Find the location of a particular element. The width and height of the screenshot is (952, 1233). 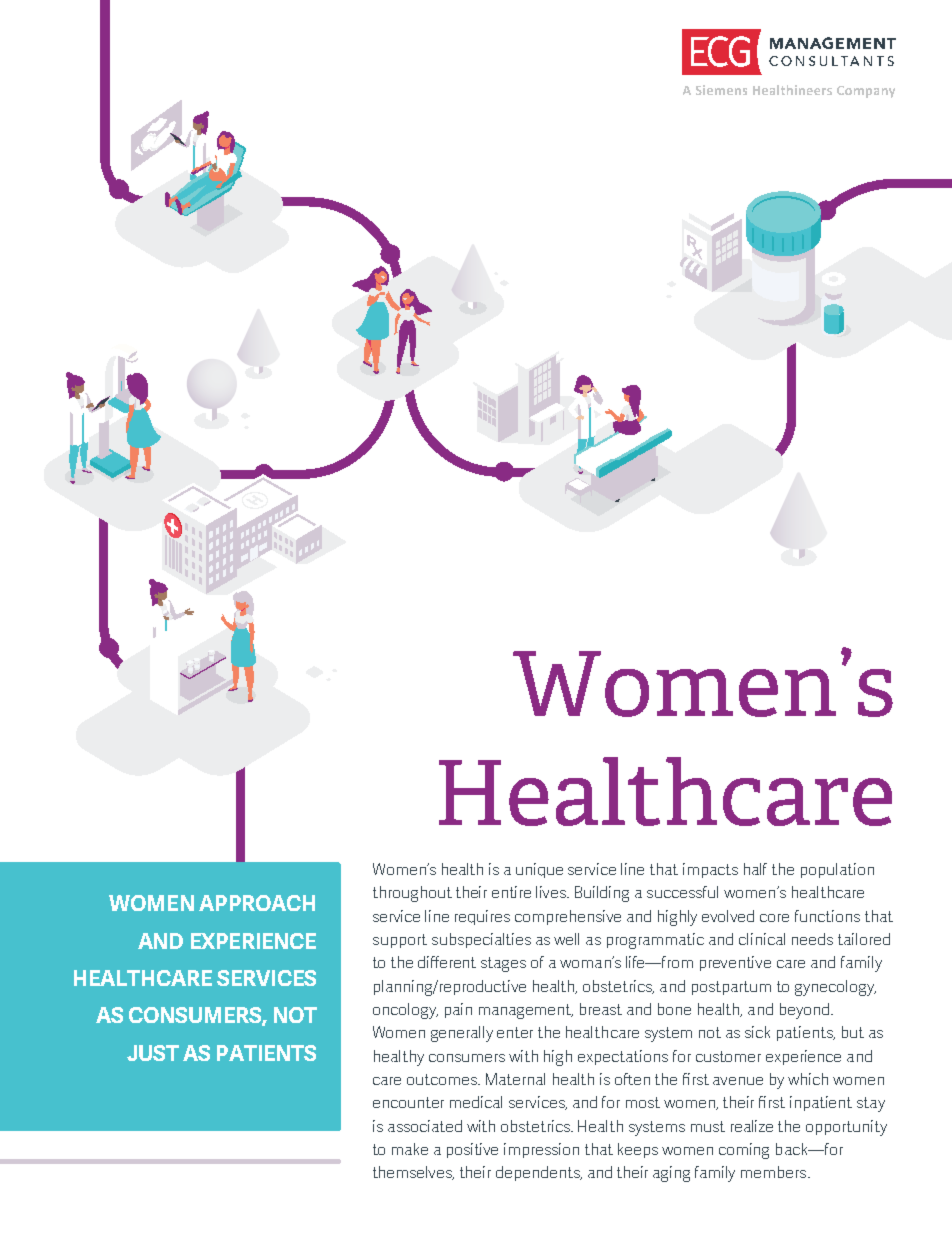

APPROACH is located at coordinates (257, 903).
